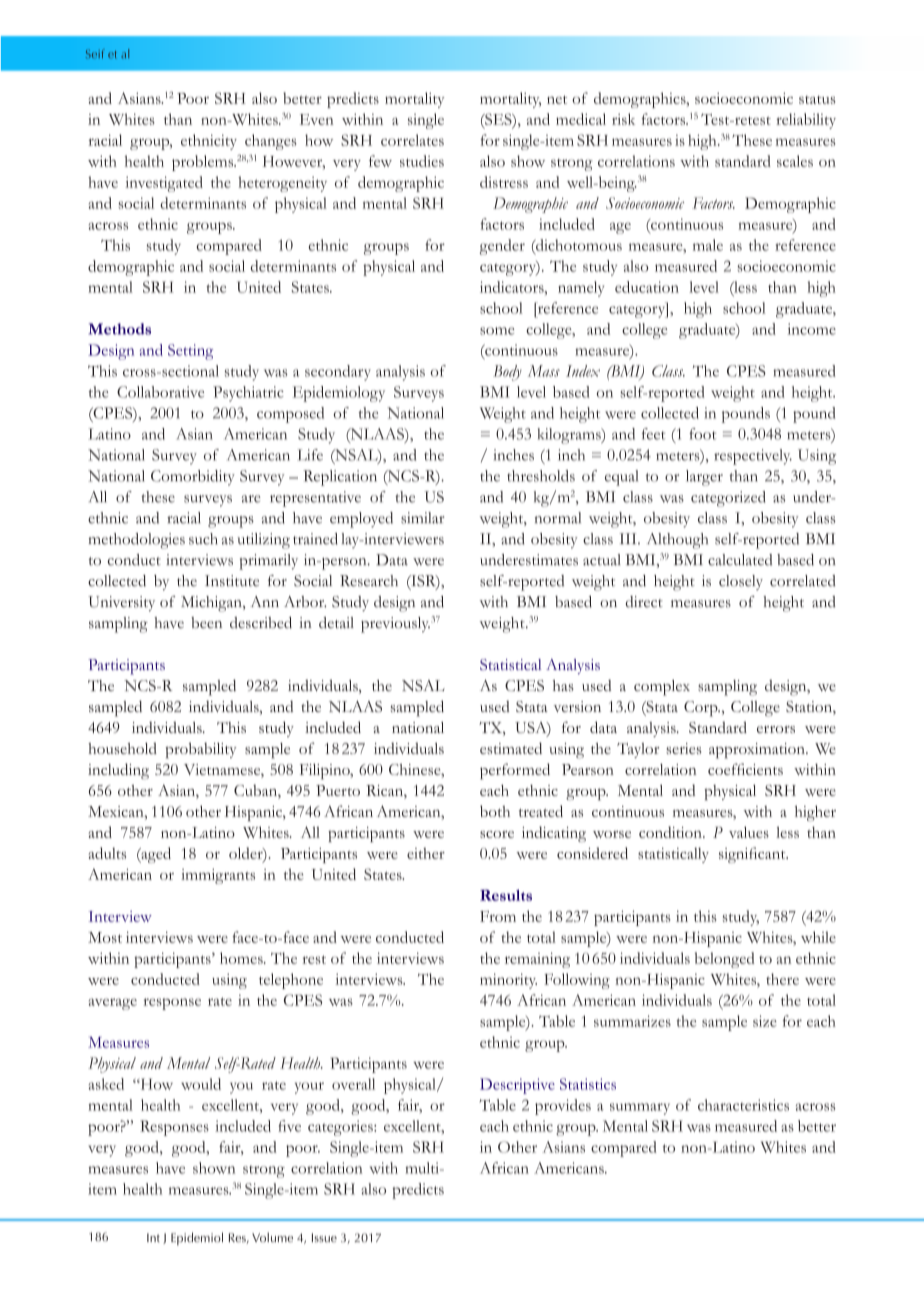 This page has height=1308, width=924. What do you see at coordinates (563, 685) in the page?
I see `has` at bounding box center [563, 685].
